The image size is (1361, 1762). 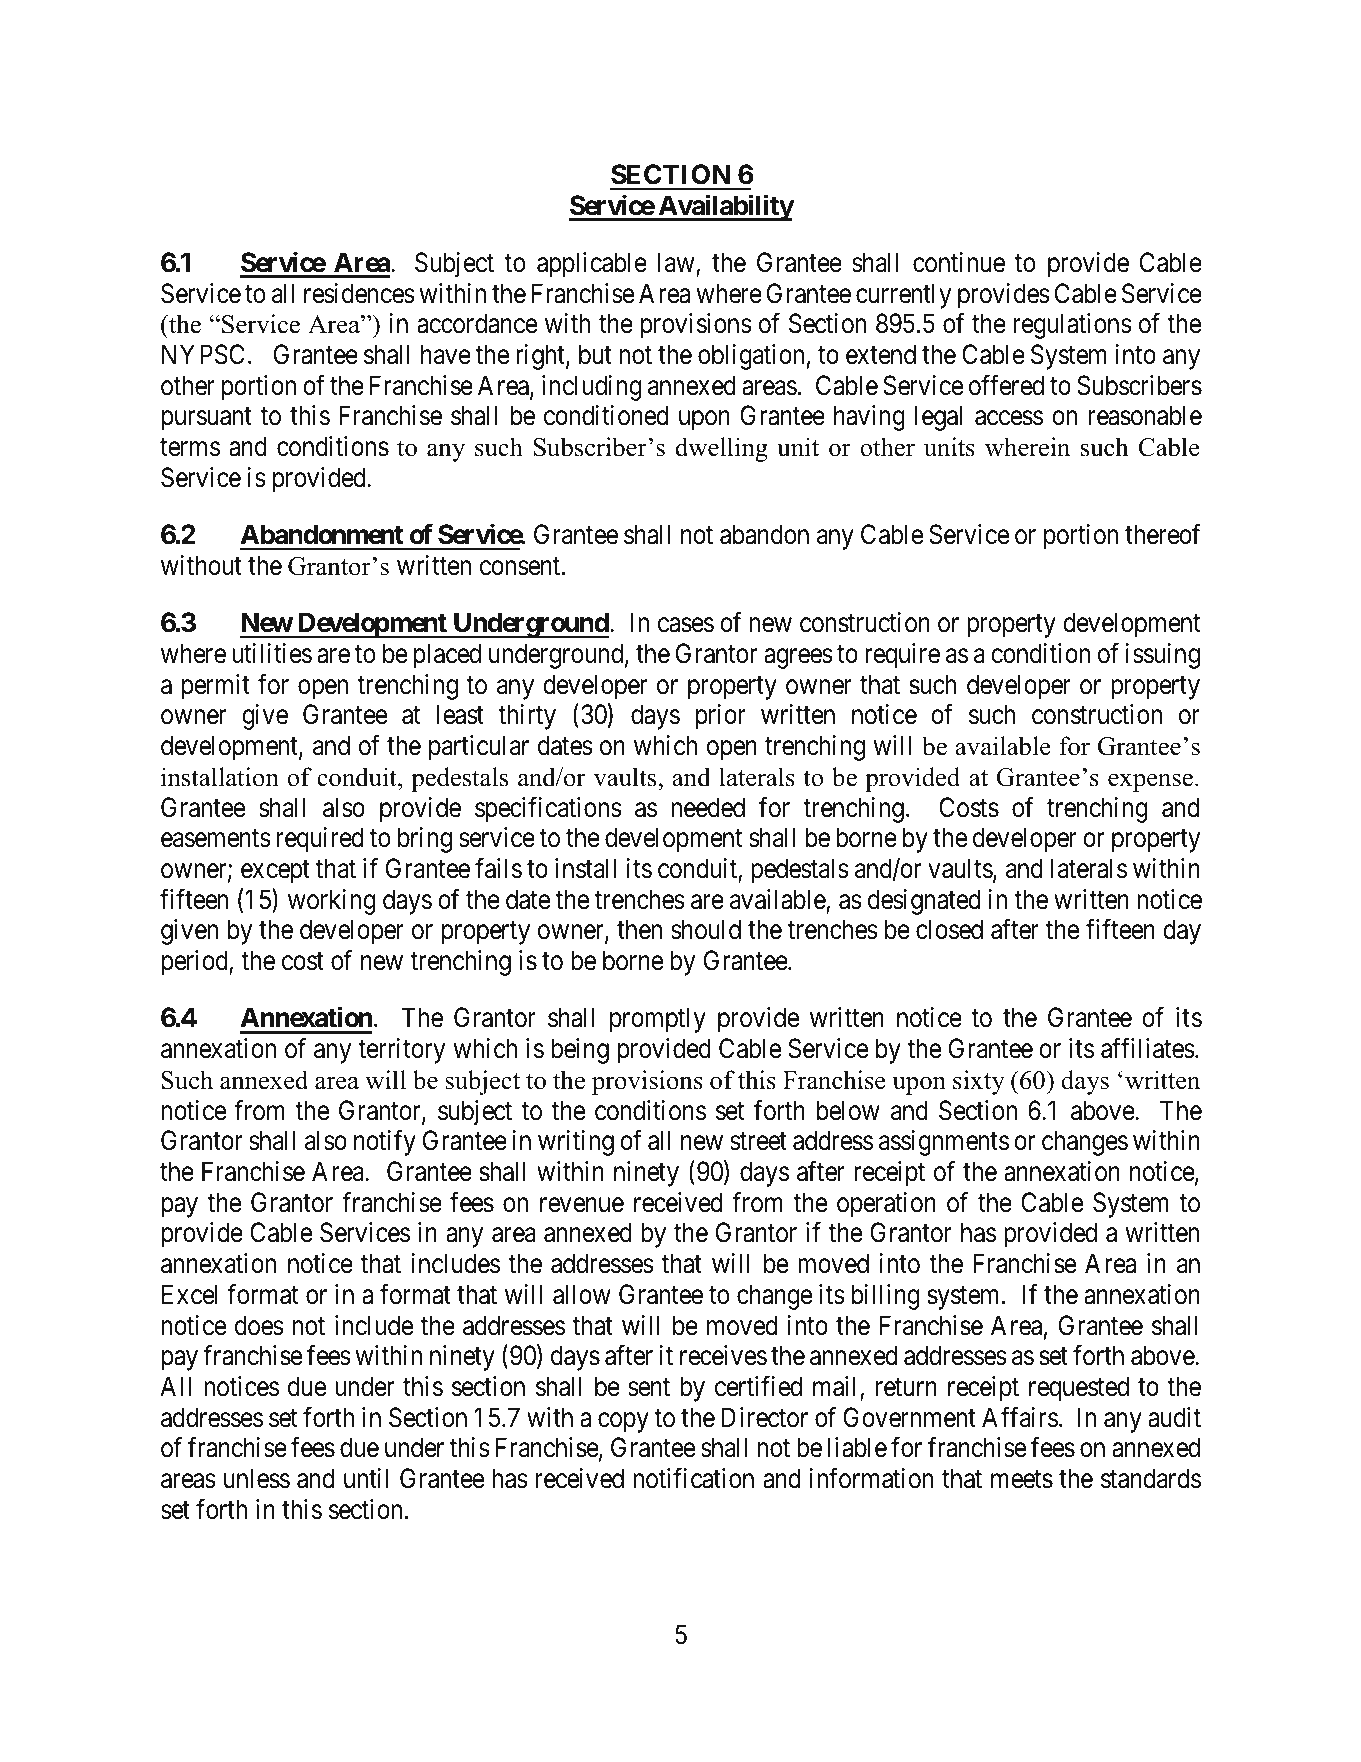 I want to click on access, so click(x=1009, y=418).
